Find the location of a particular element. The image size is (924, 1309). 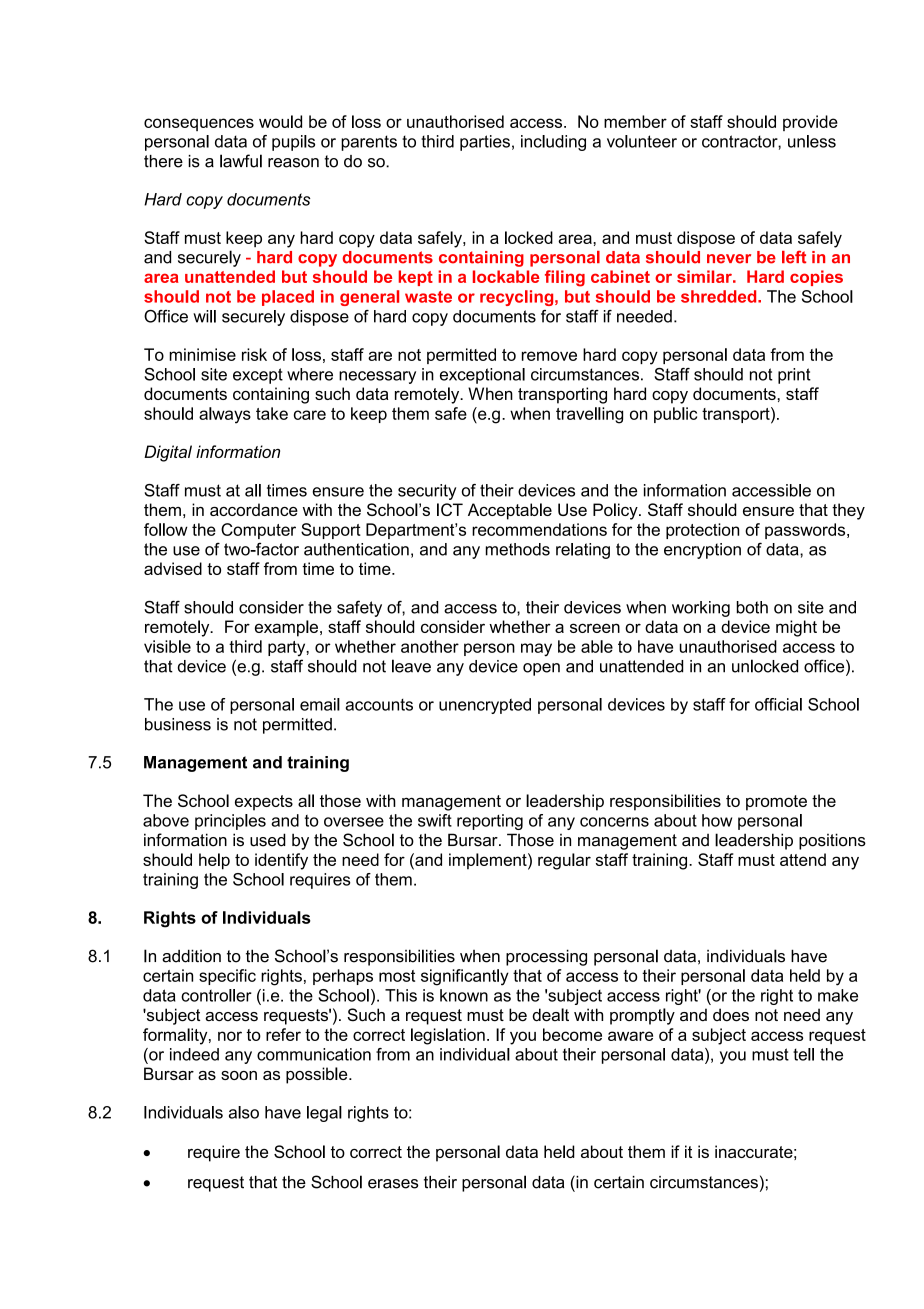

unless is located at coordinates (812, 141).
